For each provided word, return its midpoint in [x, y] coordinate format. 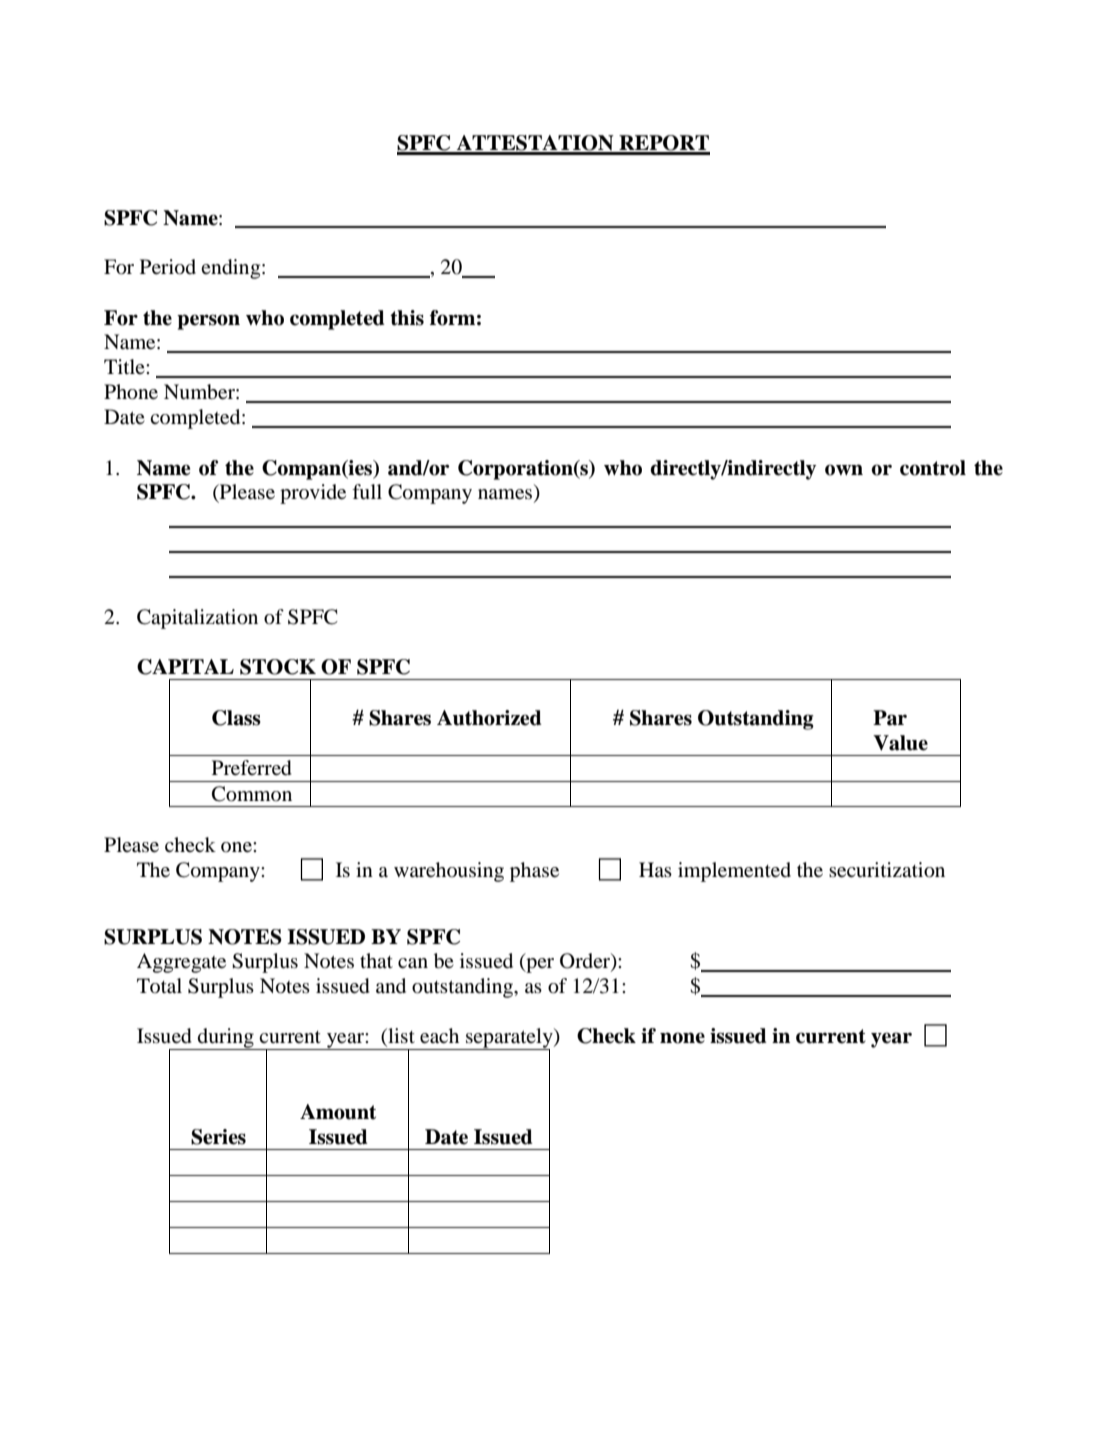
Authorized [489, 718]
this [407, 318]
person [208, 322]
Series [218, 1137]
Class [236, 718]
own [844, 470]
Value [900, 743]
